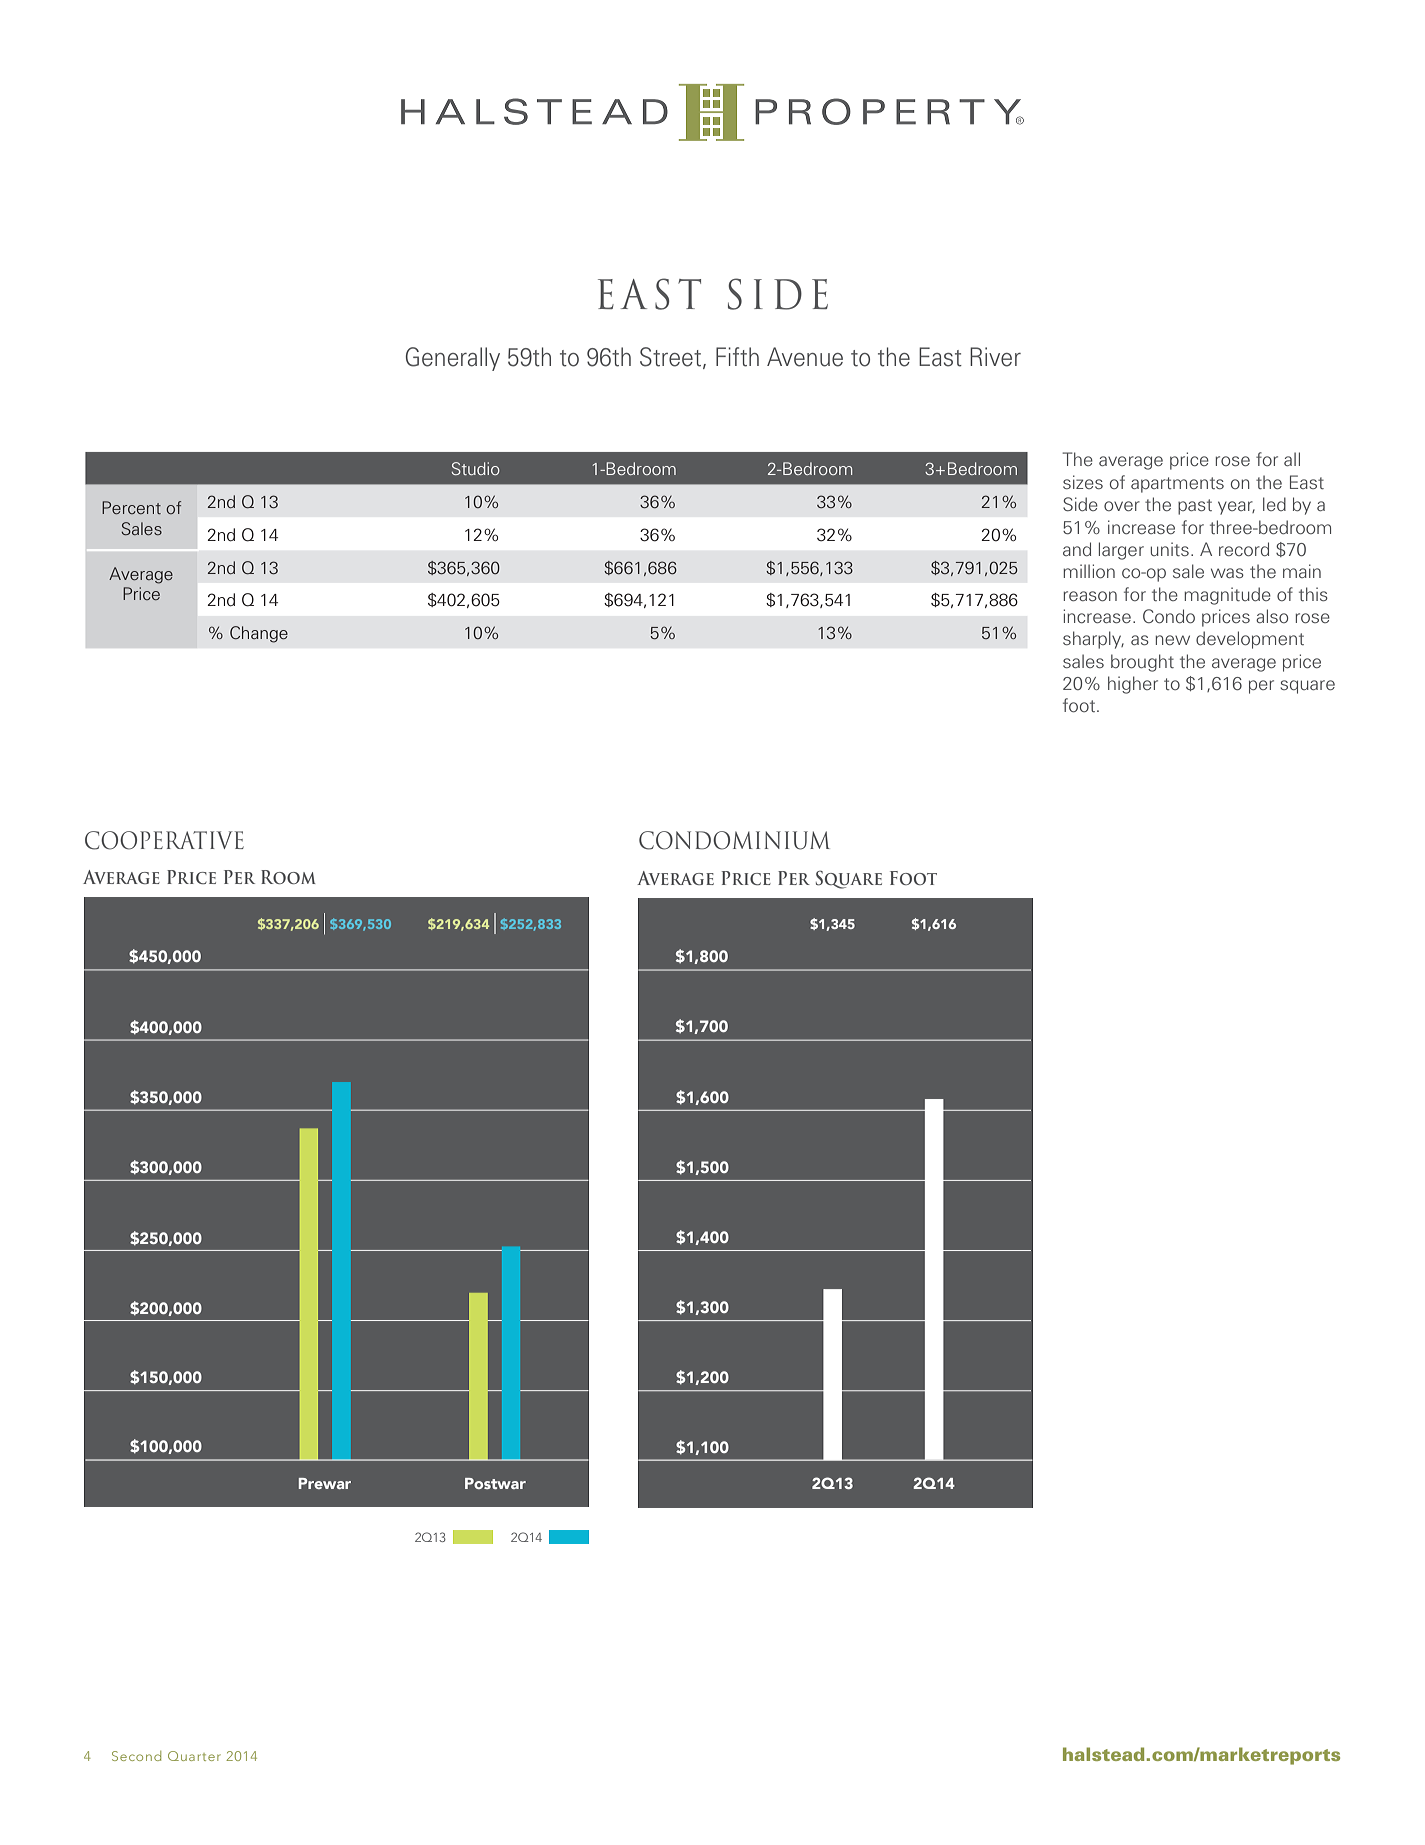  Describe the element at coordinates (259, 634) in the screenshot. I see `Change` at that location.
